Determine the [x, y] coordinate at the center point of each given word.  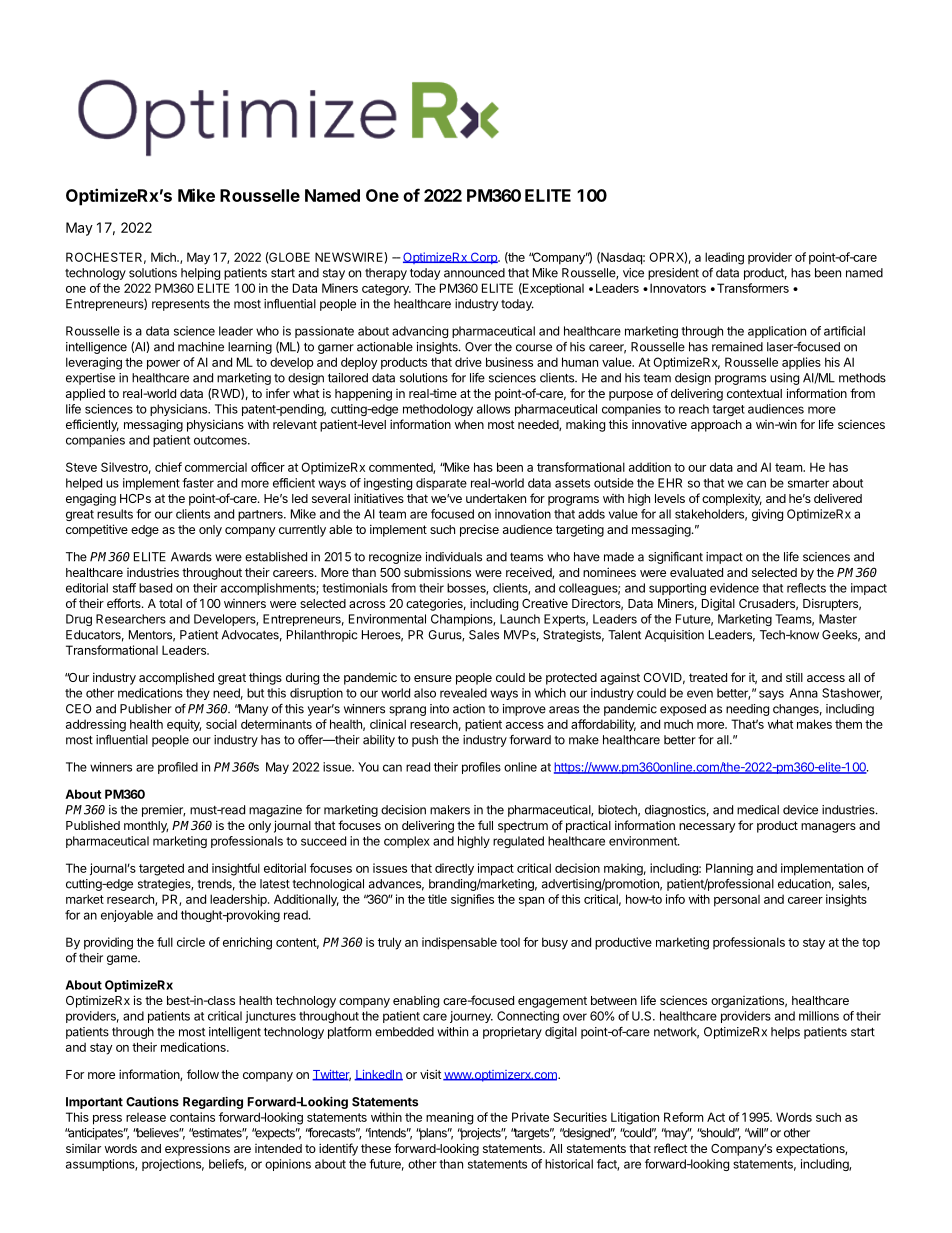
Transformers [751, 288]
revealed [463, 693]
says [771, 695]
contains [192, 1117]
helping [200, 274]
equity [184, 725]
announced [474, 273]
